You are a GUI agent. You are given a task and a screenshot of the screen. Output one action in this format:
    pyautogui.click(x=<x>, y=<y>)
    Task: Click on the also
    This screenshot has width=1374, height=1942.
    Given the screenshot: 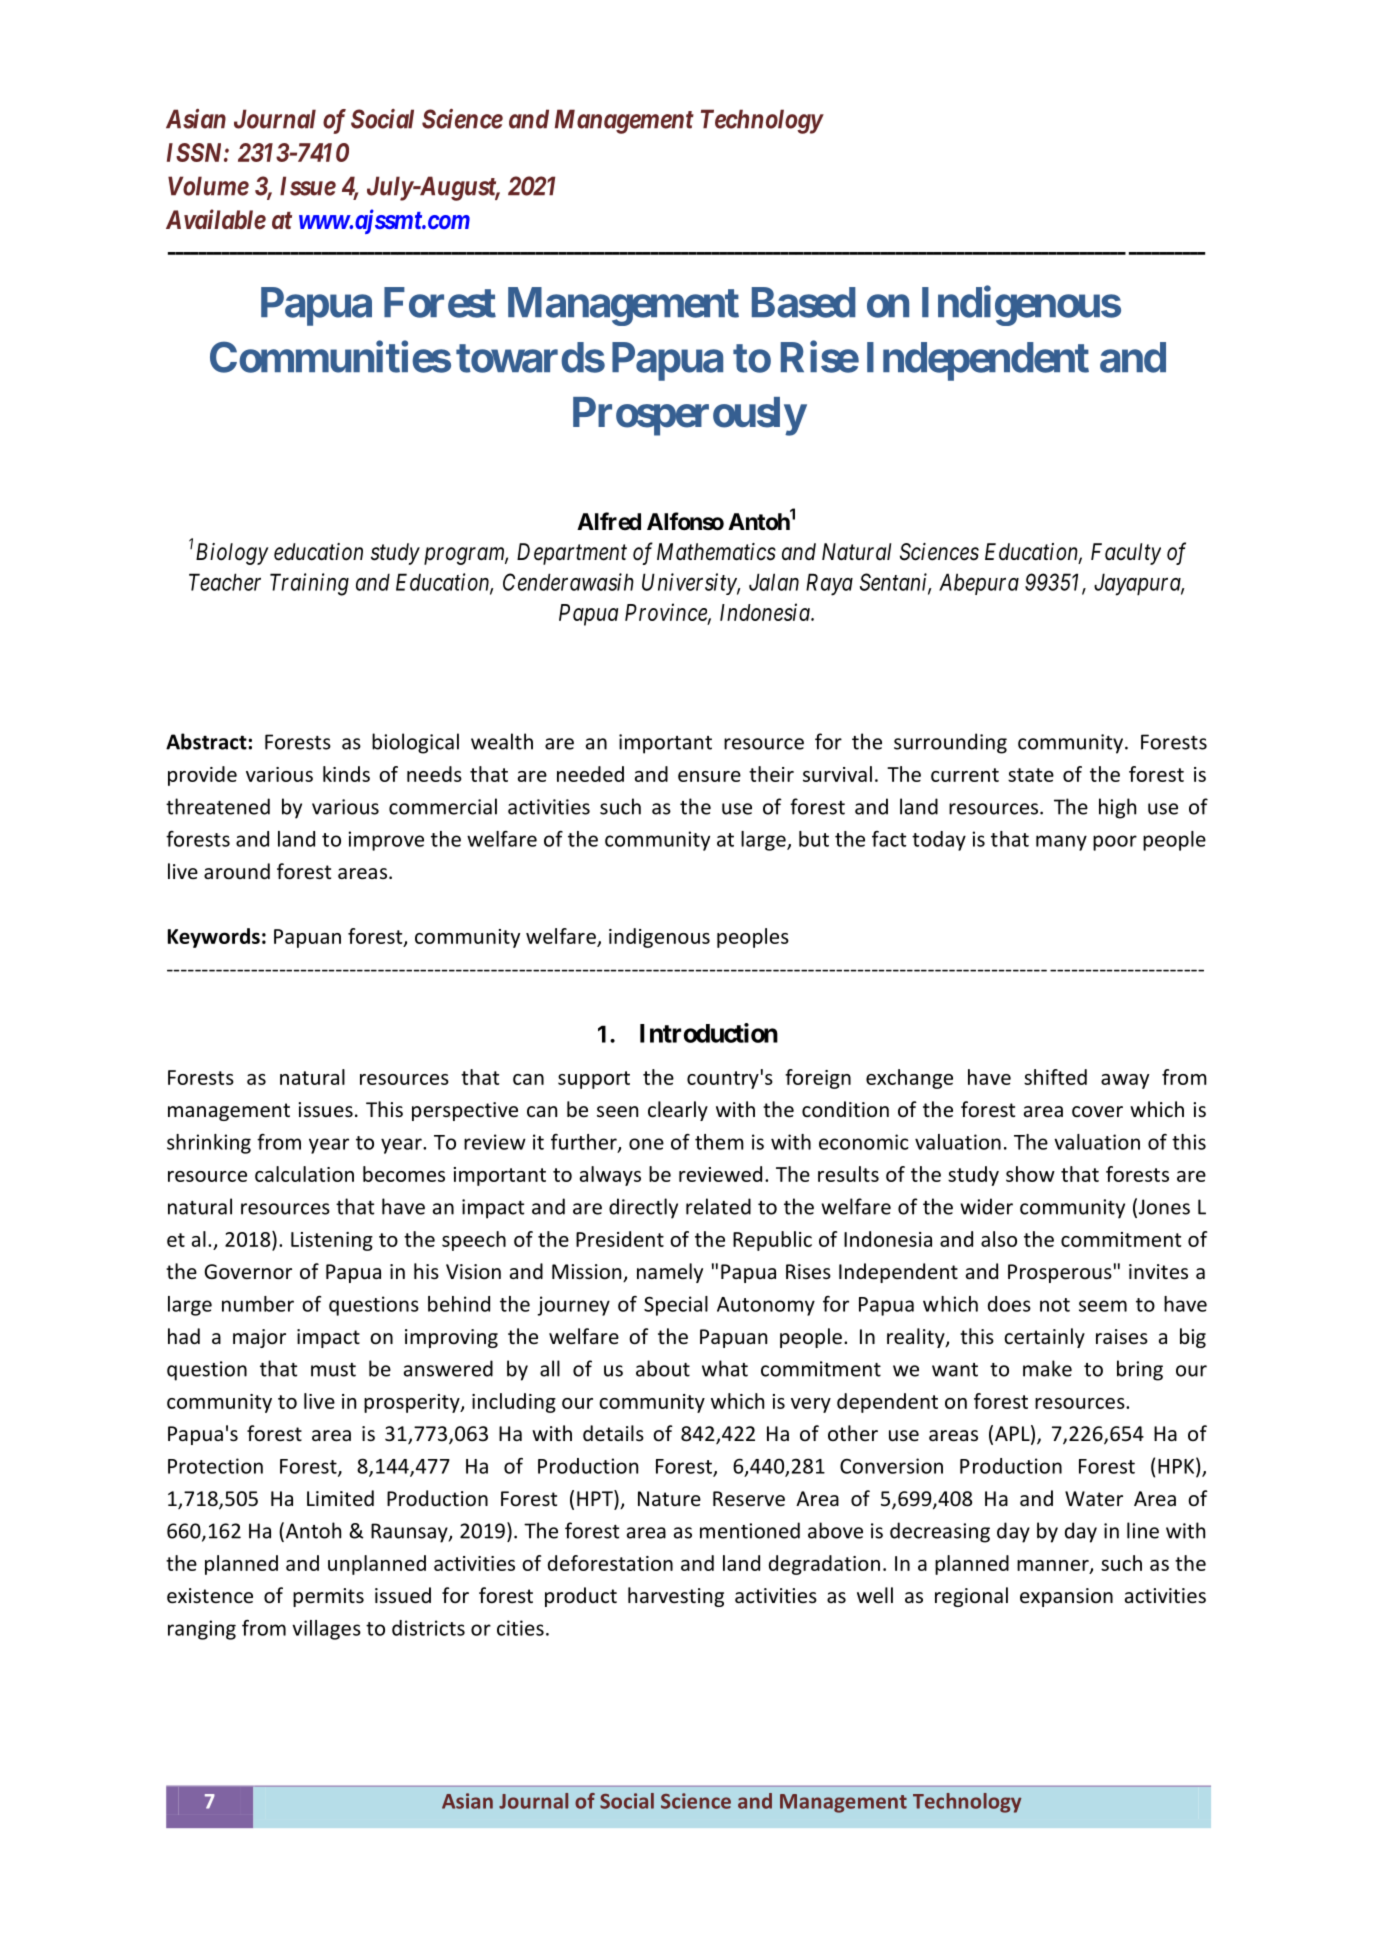 What is the action you would take?
    pyautogui.click(x=999, y=1239)
